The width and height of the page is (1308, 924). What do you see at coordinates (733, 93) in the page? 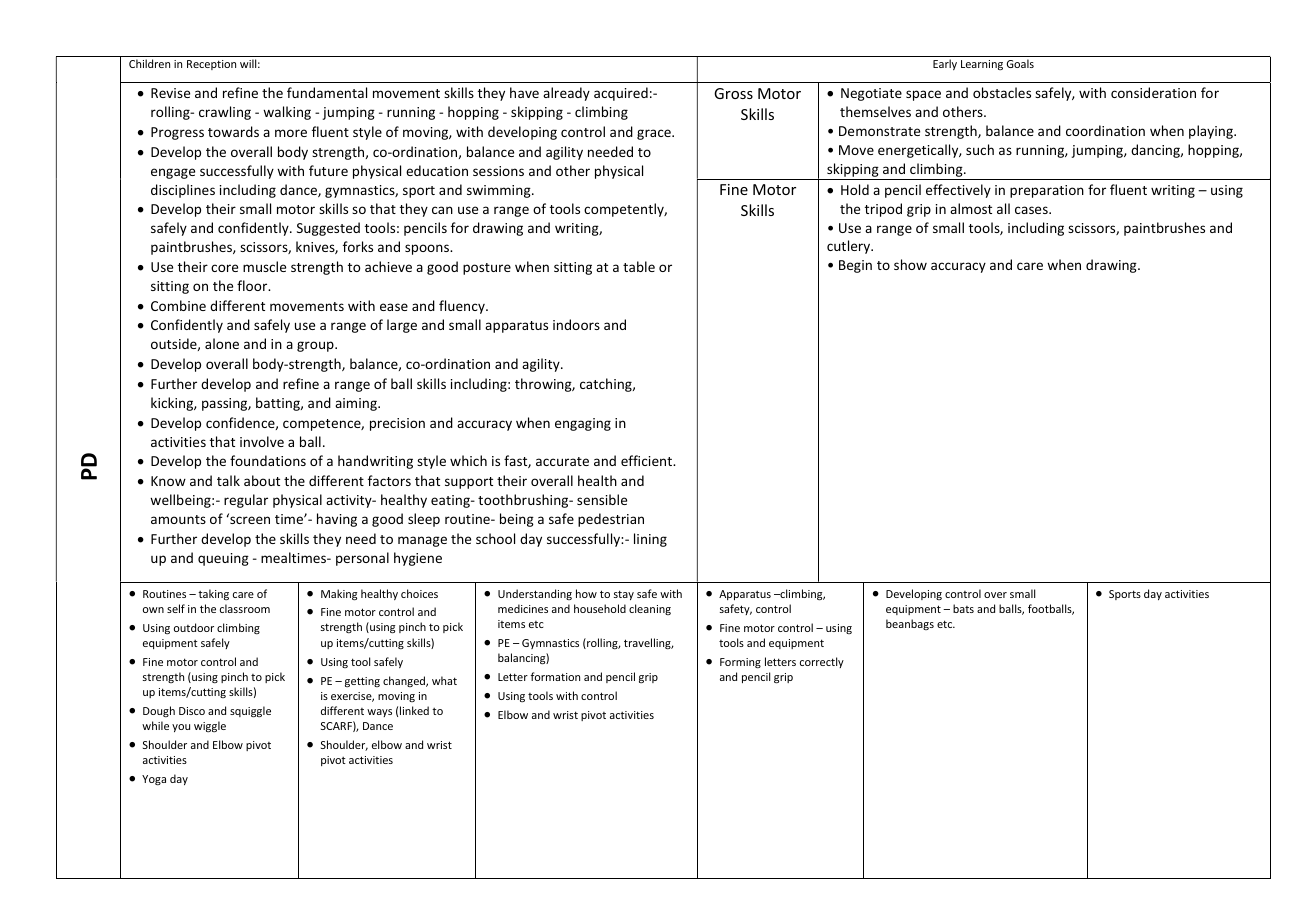
I see `Gross` at bounding box center [733, 93].
